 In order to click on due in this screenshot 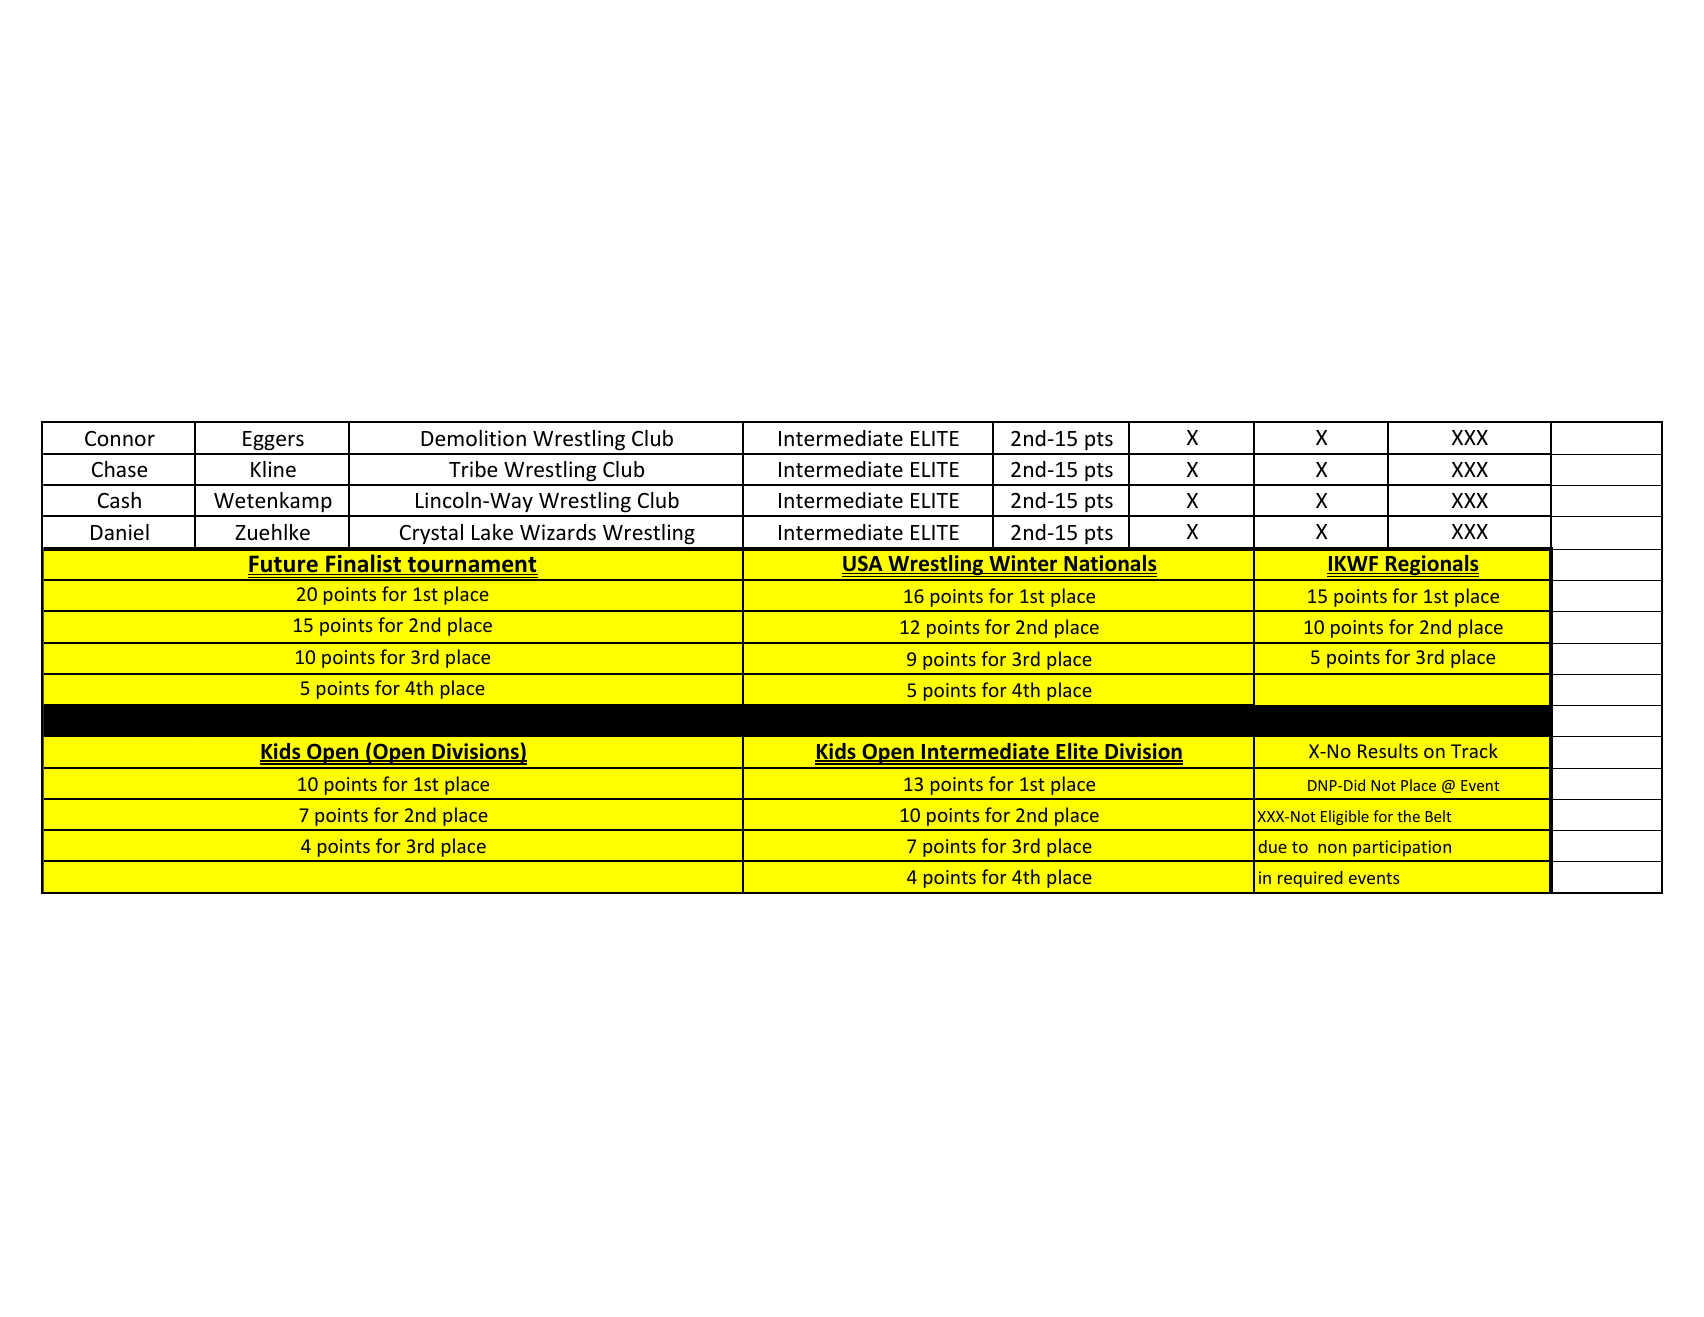, I will do `click(1272, 846)`.
